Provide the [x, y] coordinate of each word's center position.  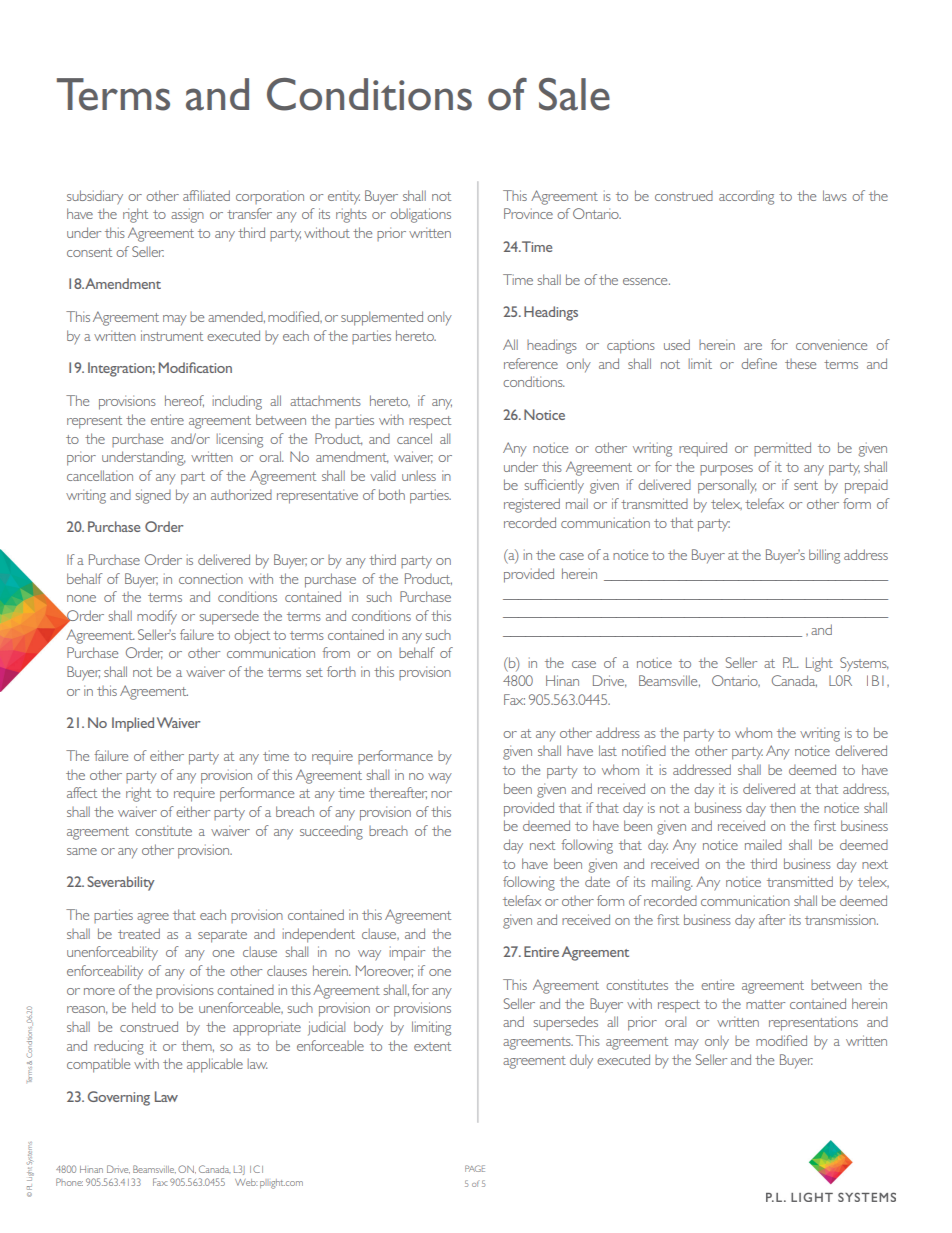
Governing [119, 1098]
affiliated [206, 195]
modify [157, 617]
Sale [574, 94]
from [336, 652]
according [746, 197]
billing [824, 556]
